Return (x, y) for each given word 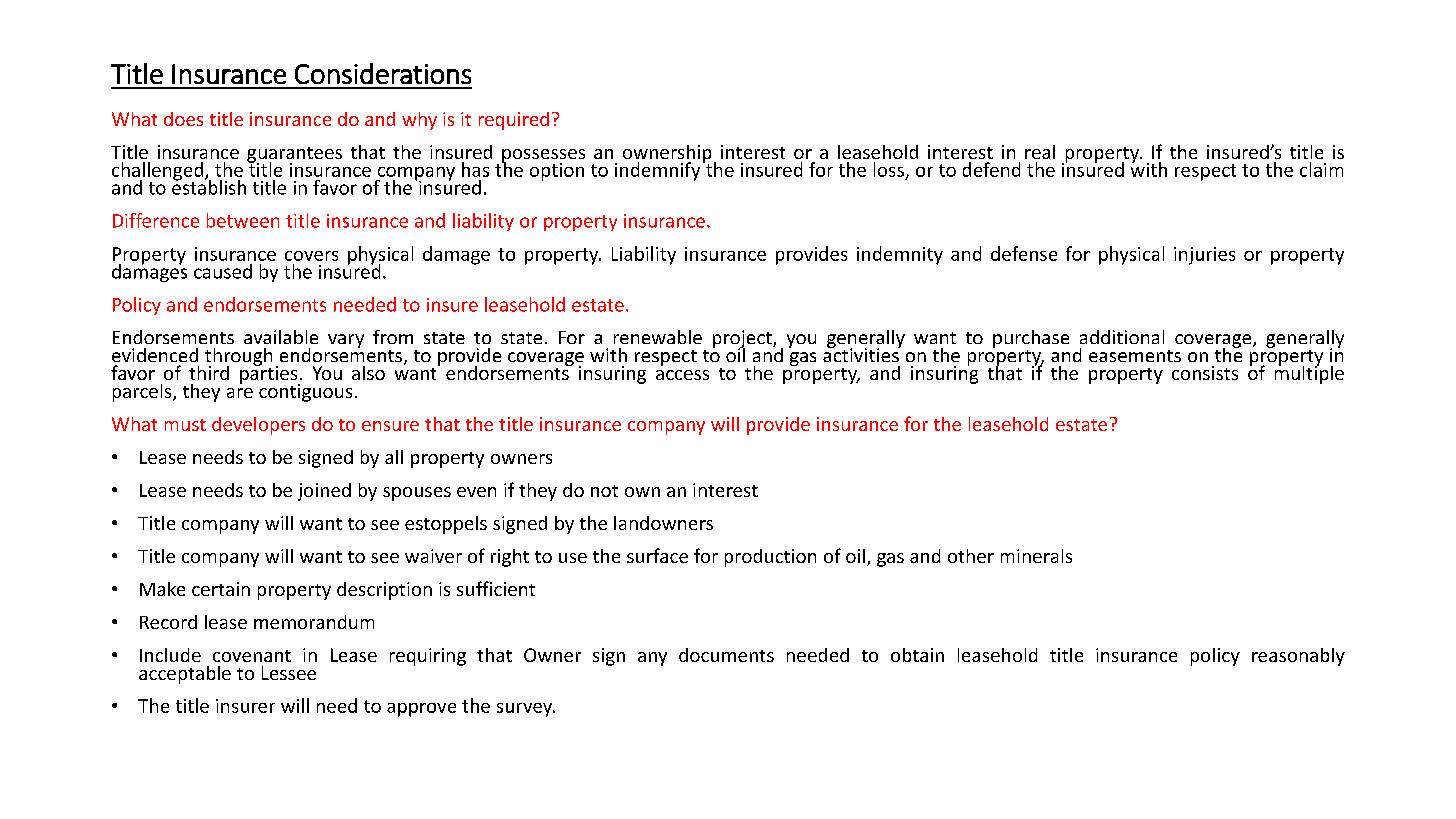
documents (726, 655)
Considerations (383, 73)
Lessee (289, 673)
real (1040, 152)
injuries (1204, 256)
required (514, 121)
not (604, 491)
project (743, 340)
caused (223, 271)
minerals (1036, 556)
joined (324, 492)
